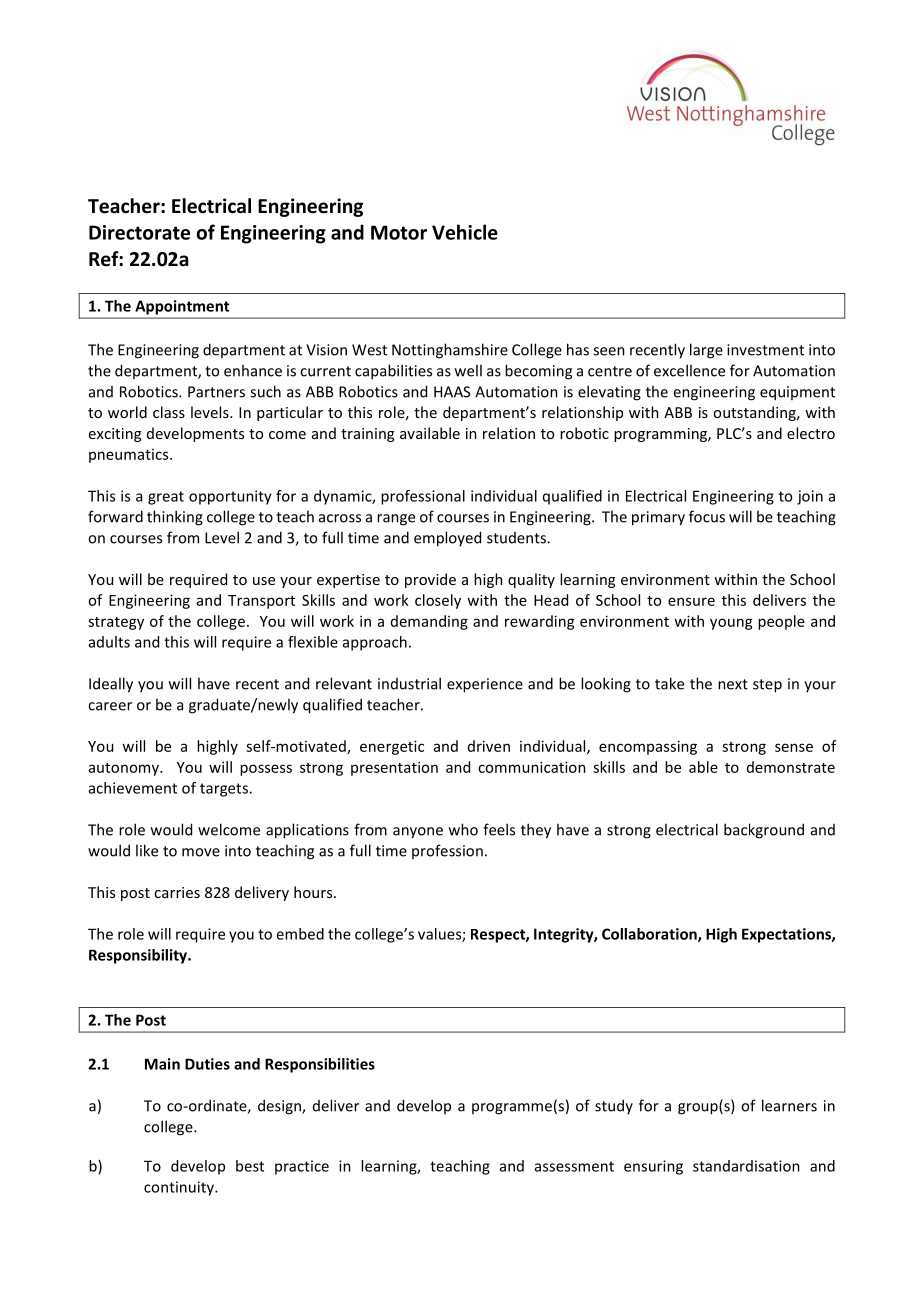 The width and height of the document is (924, 1308). I want to click on continuity, so click(180, 1188).
